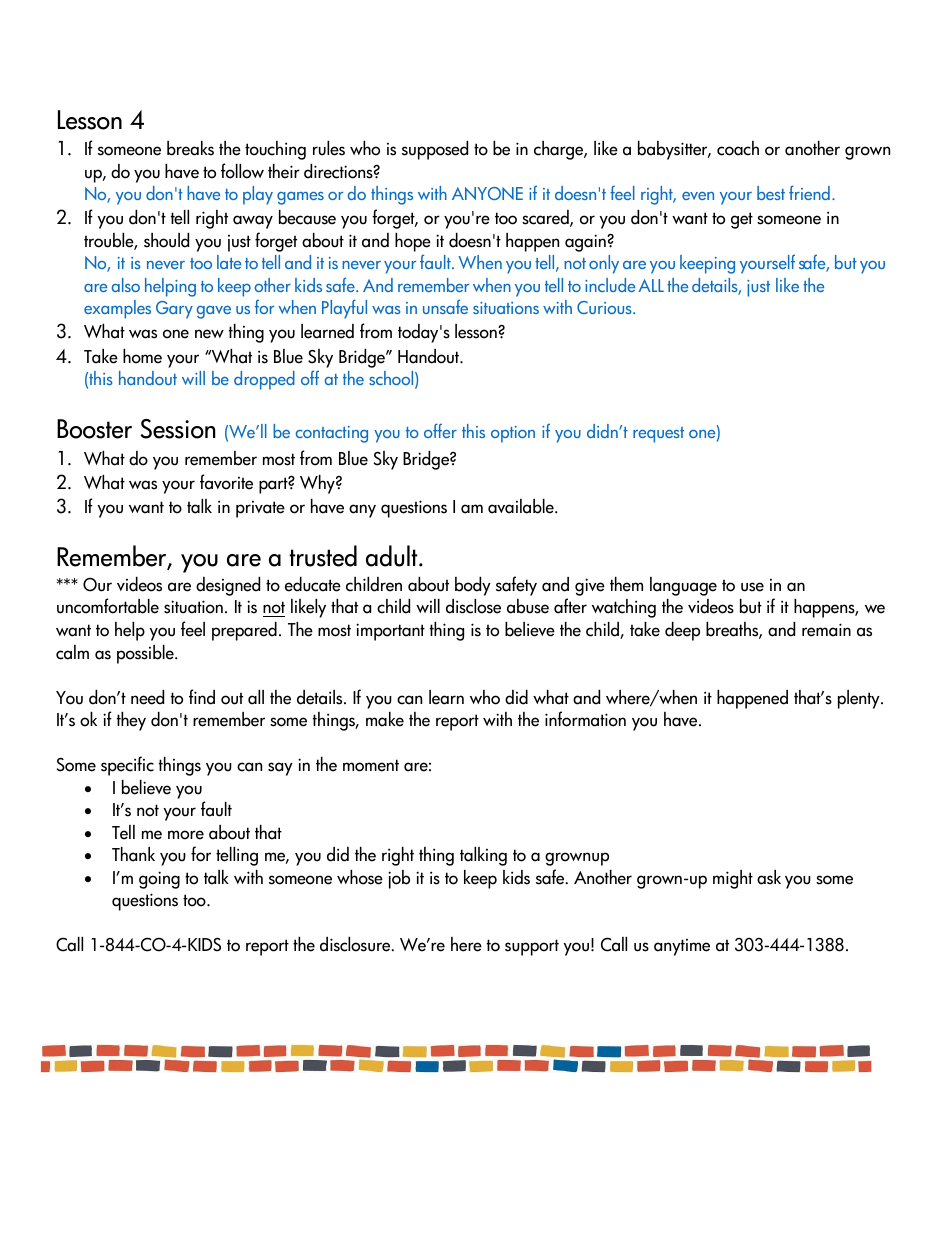  Describe the element at coordinates (146, 654) in the screenshot. I see `possible` at that location.
